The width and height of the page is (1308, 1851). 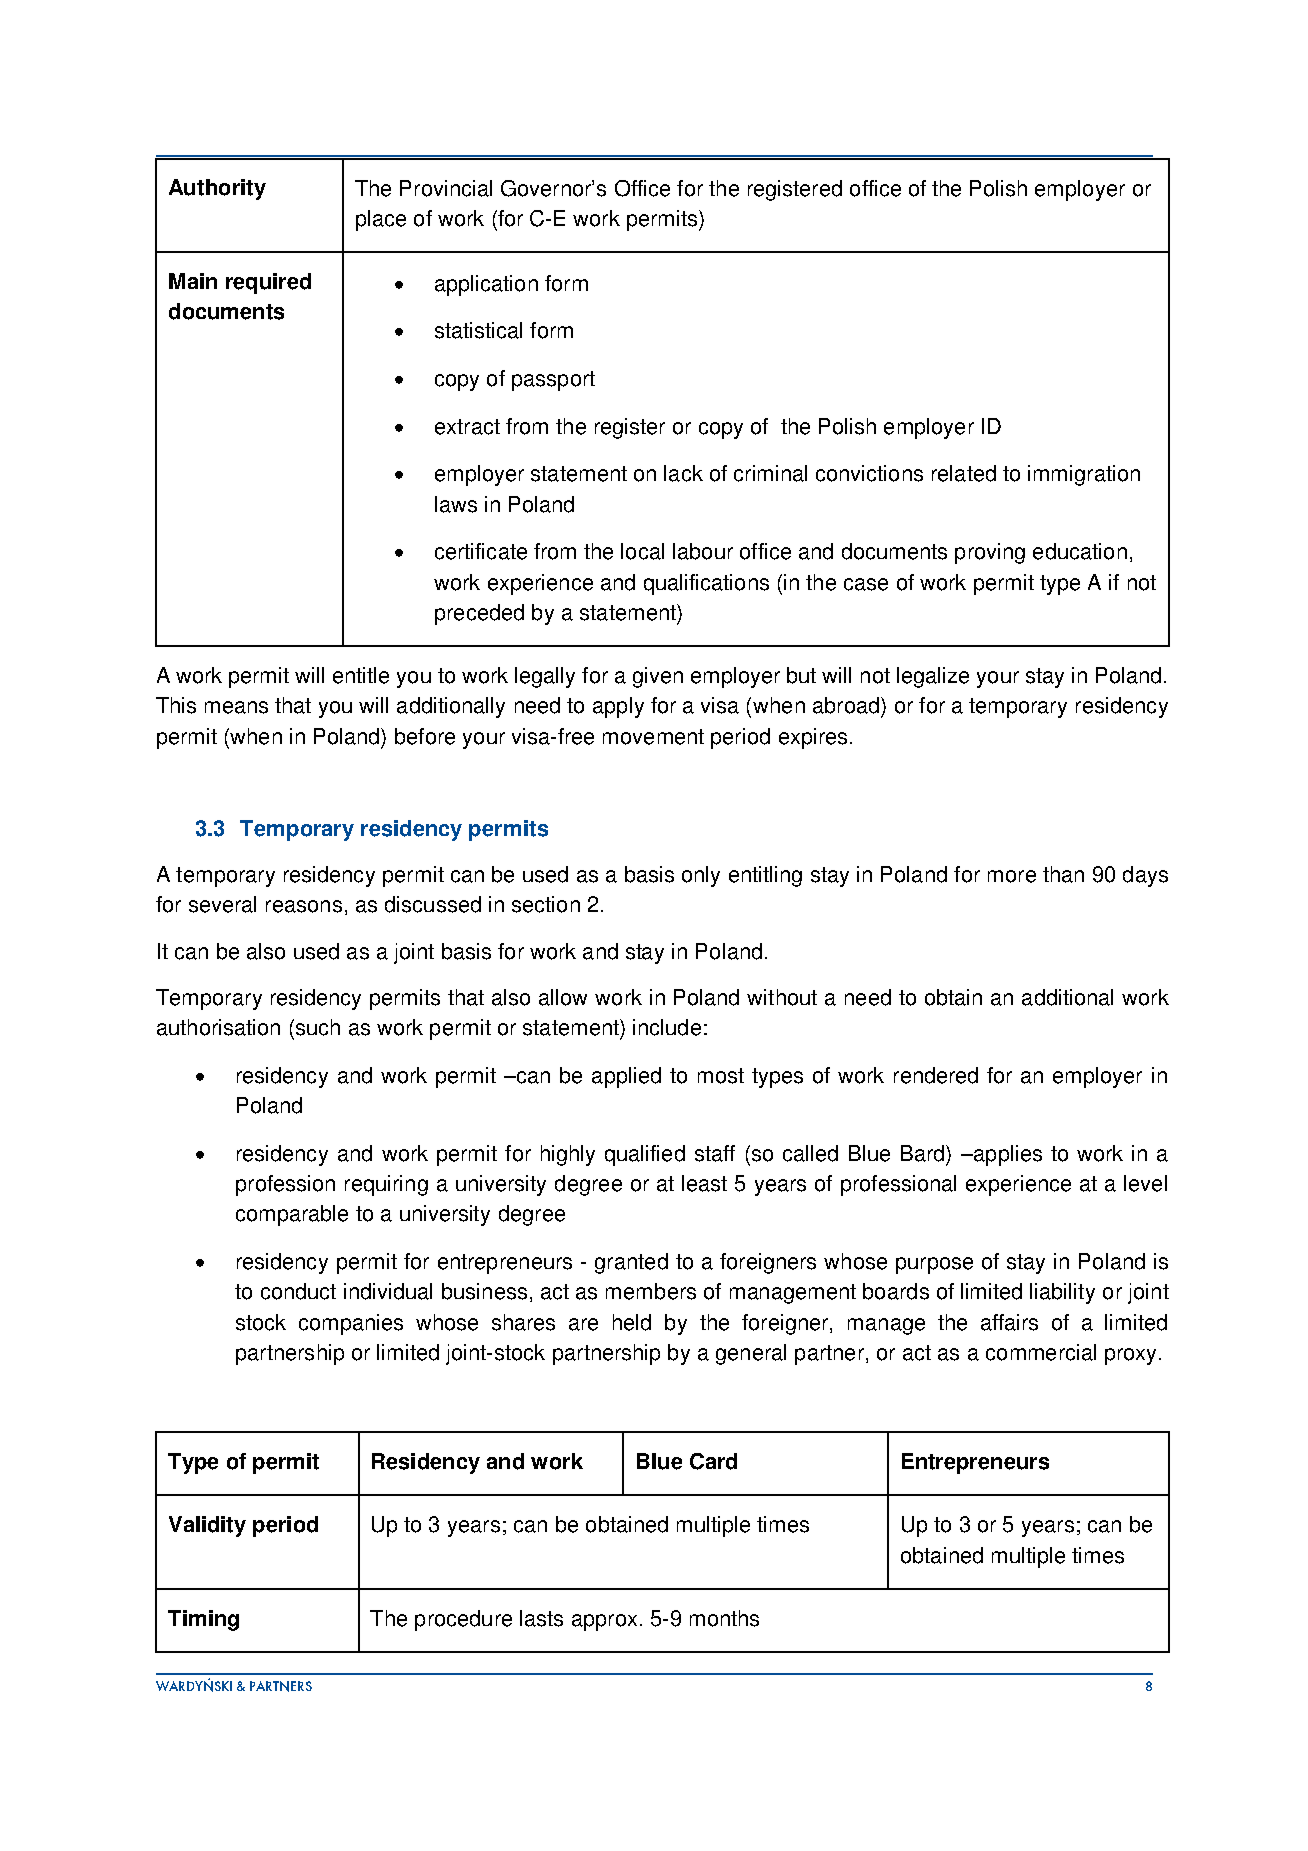 I want to click on required, so click(x=268, y=283).
